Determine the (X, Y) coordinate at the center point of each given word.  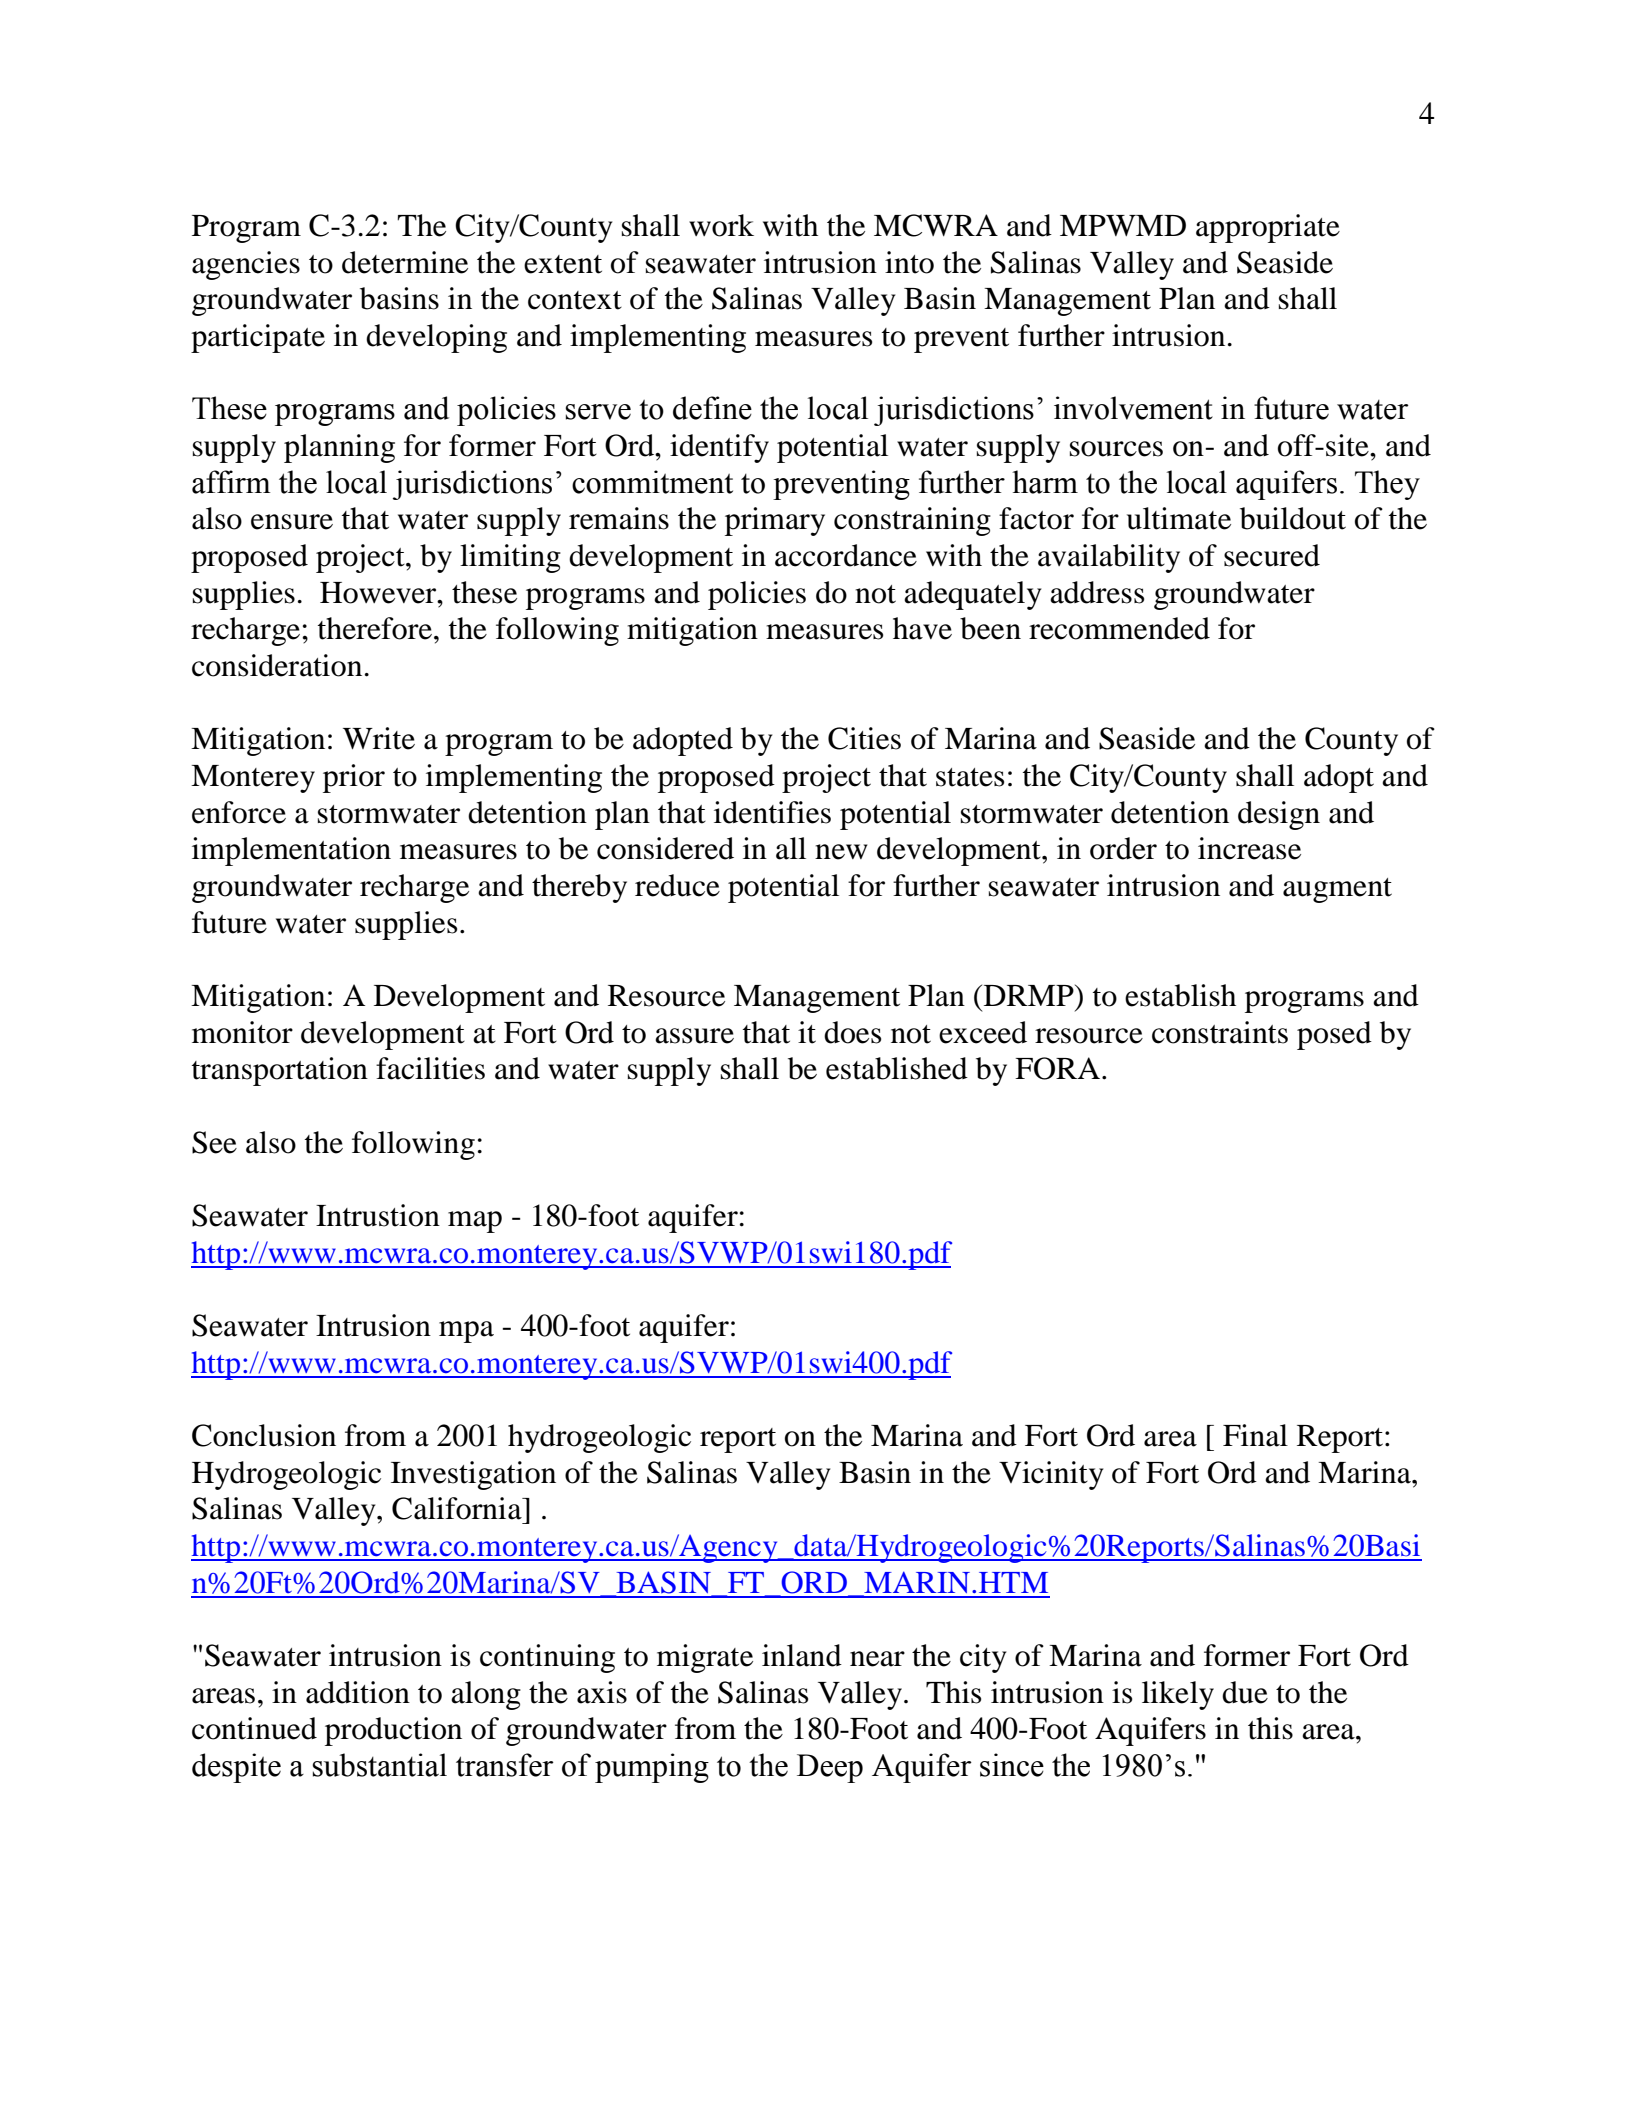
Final (1255, 1435)
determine (405, 262)
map (475, 1222)
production (393, 1731)
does (852, 1032)
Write (379, 738)
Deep (830, 1768)
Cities (864, 738)
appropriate (1268, 228)
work (721, 225)
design (1279, 815)
